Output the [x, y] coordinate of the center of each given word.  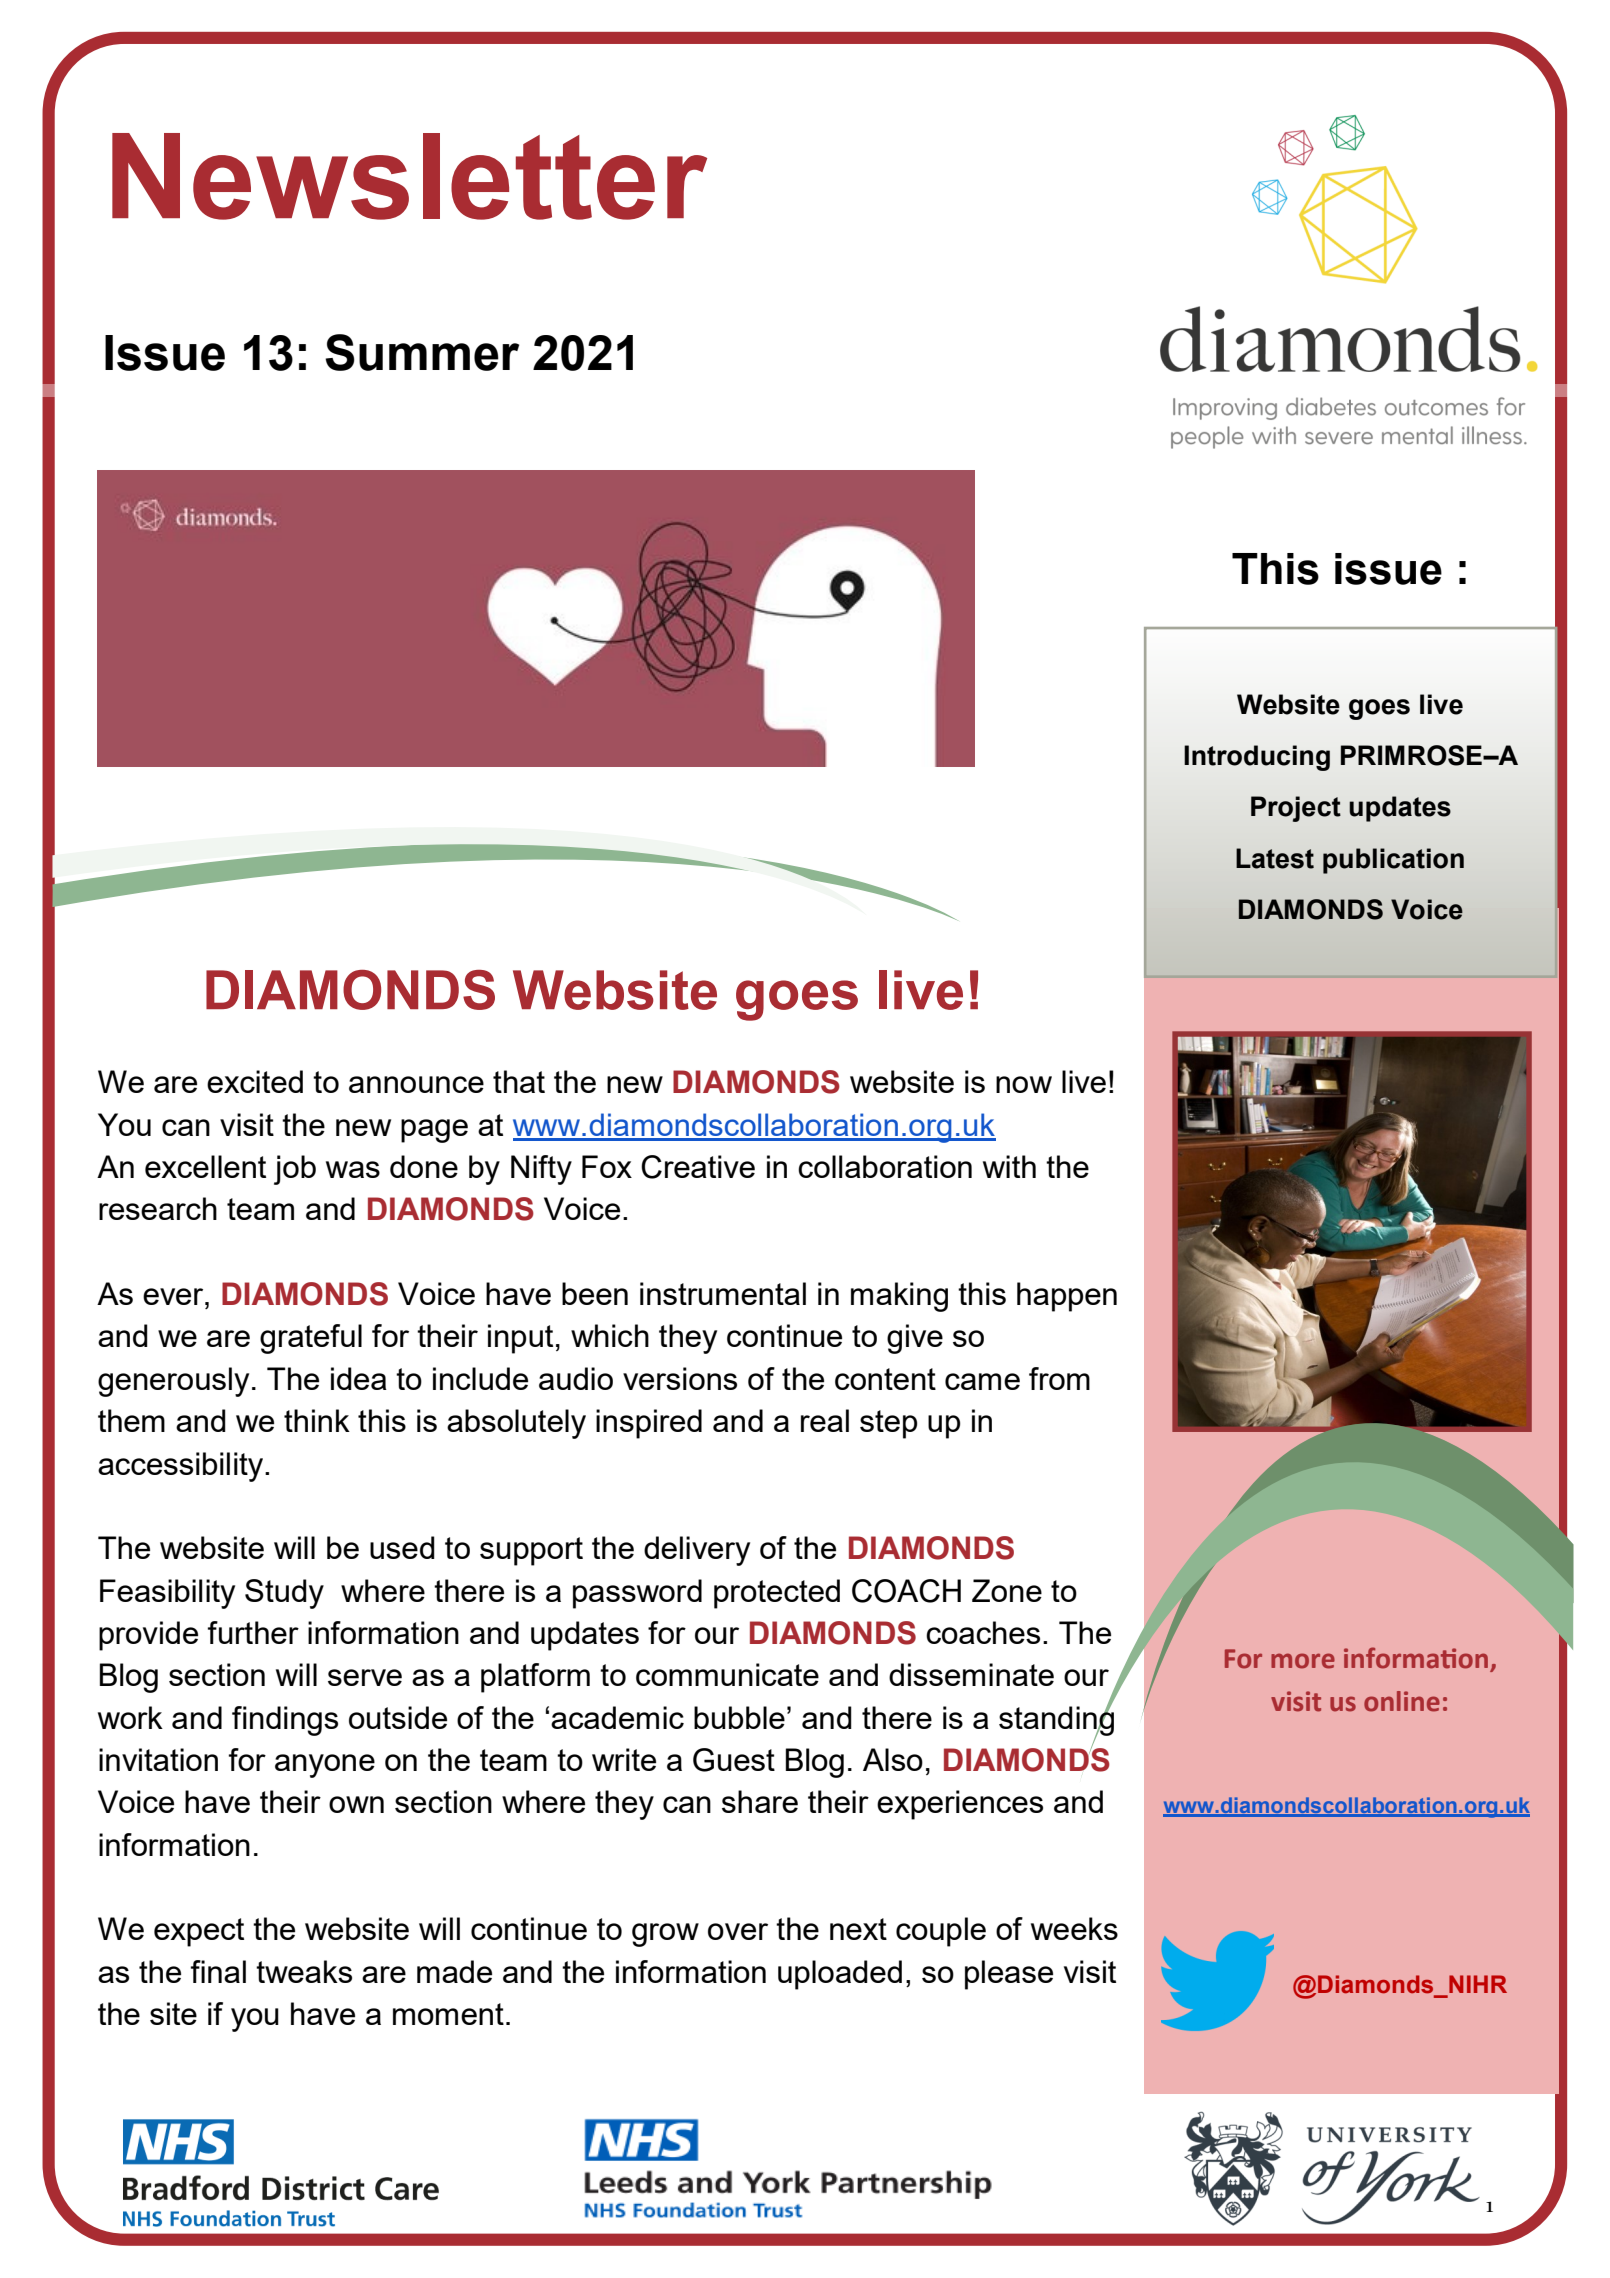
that [519, 1081]
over [738, 1931]
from [1059, 1378]
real [825, 1420]
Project [1296, 809]
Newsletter [409, 176]
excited [255, 1081]
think [317, 1420]
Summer [422, 352]
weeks [1074, 1928]
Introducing [1257, 758]
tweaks [304, 1971]
